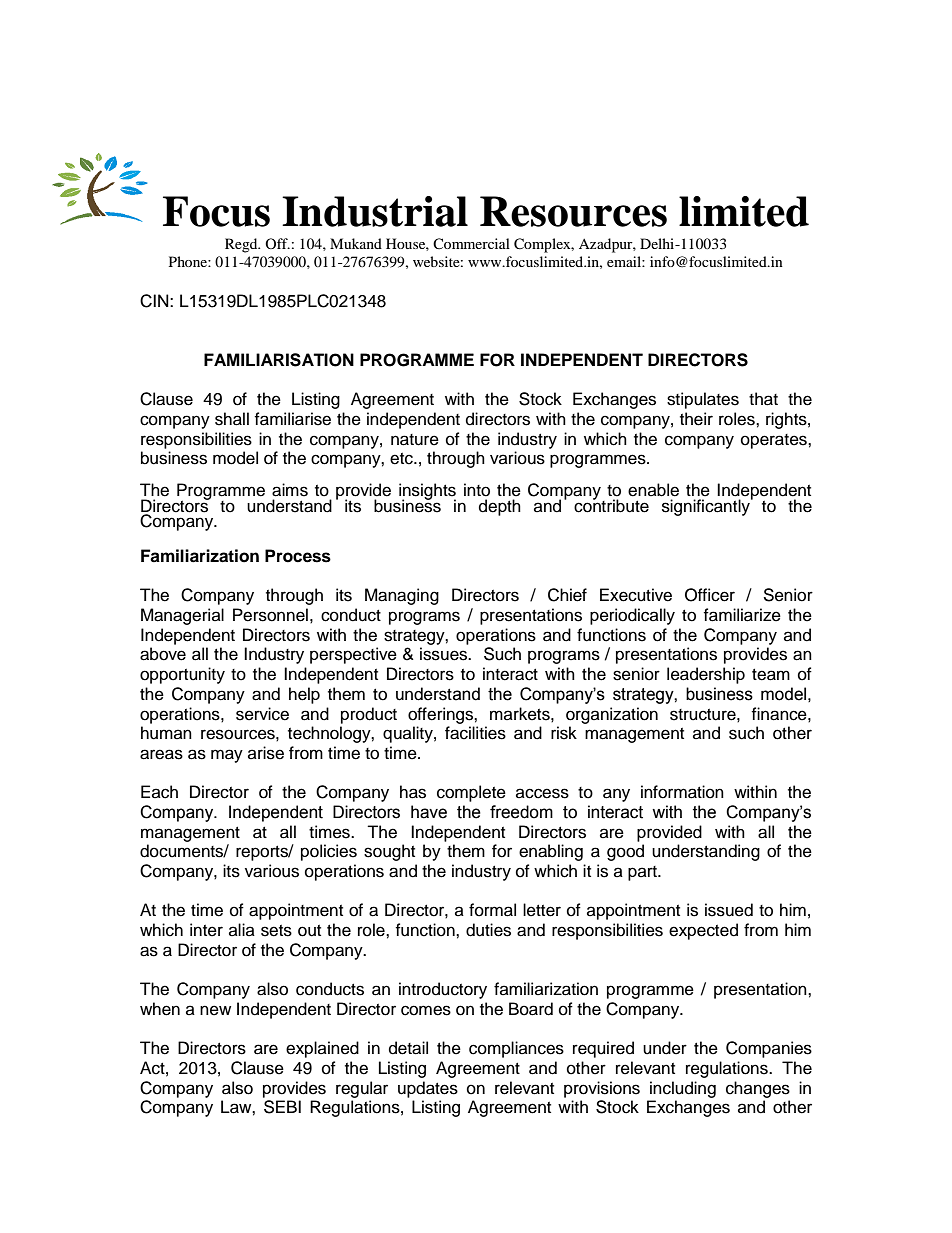 Image resolution: width=952 pixels, height=1233 pixels. What do you see at coordinates (415, 440) in the image?
I see `nature` at bounding box center [415, 440].
